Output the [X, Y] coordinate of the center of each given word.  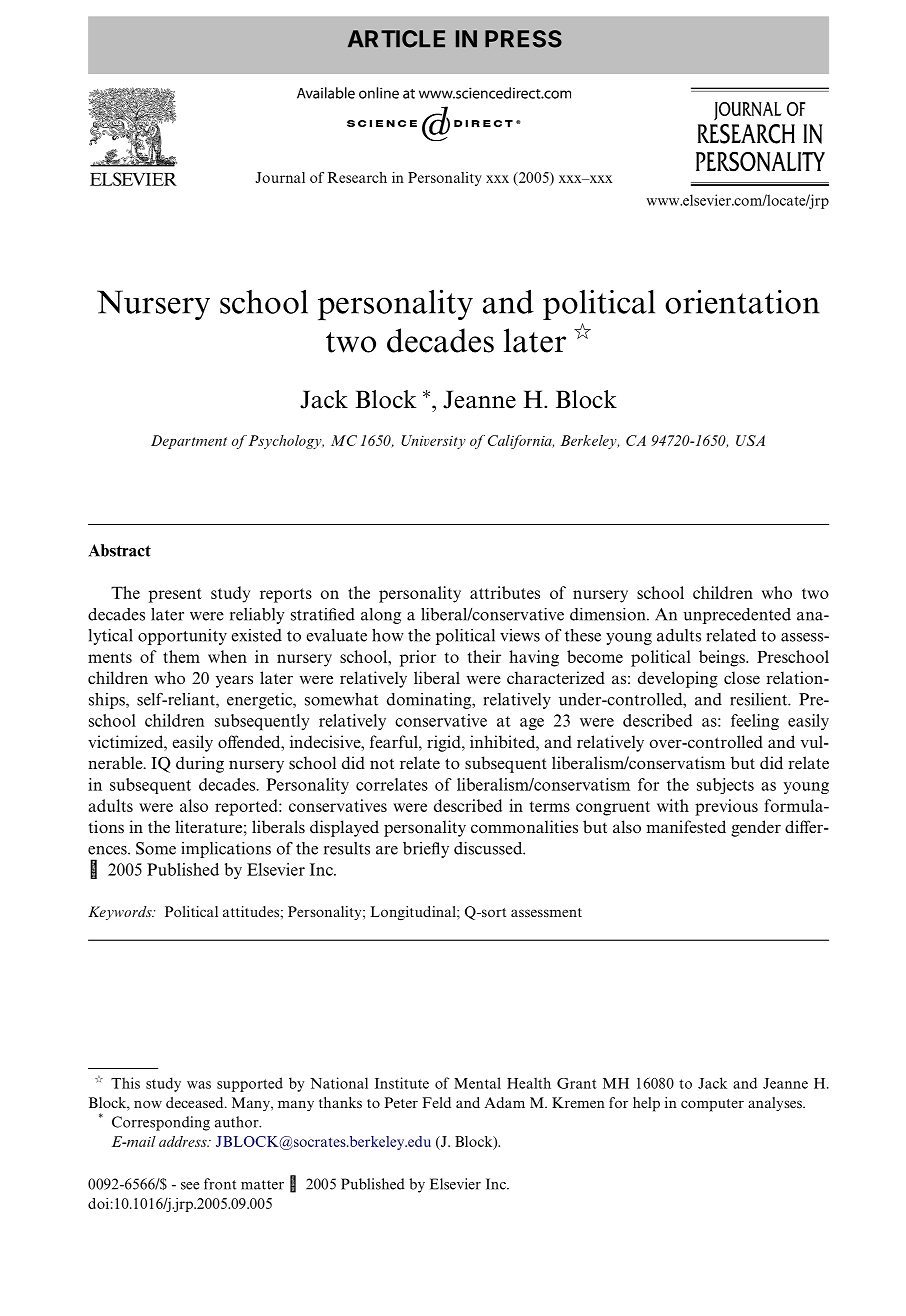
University [433, 442]
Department [189, 442]
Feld [436, 1102]
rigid [445, 743]
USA [750, 440]
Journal [280, 177]
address [184, 1141]
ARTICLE [396, 39]
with [673, 805]
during [200, 764]
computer [712, 1105]
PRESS [523, 39]
